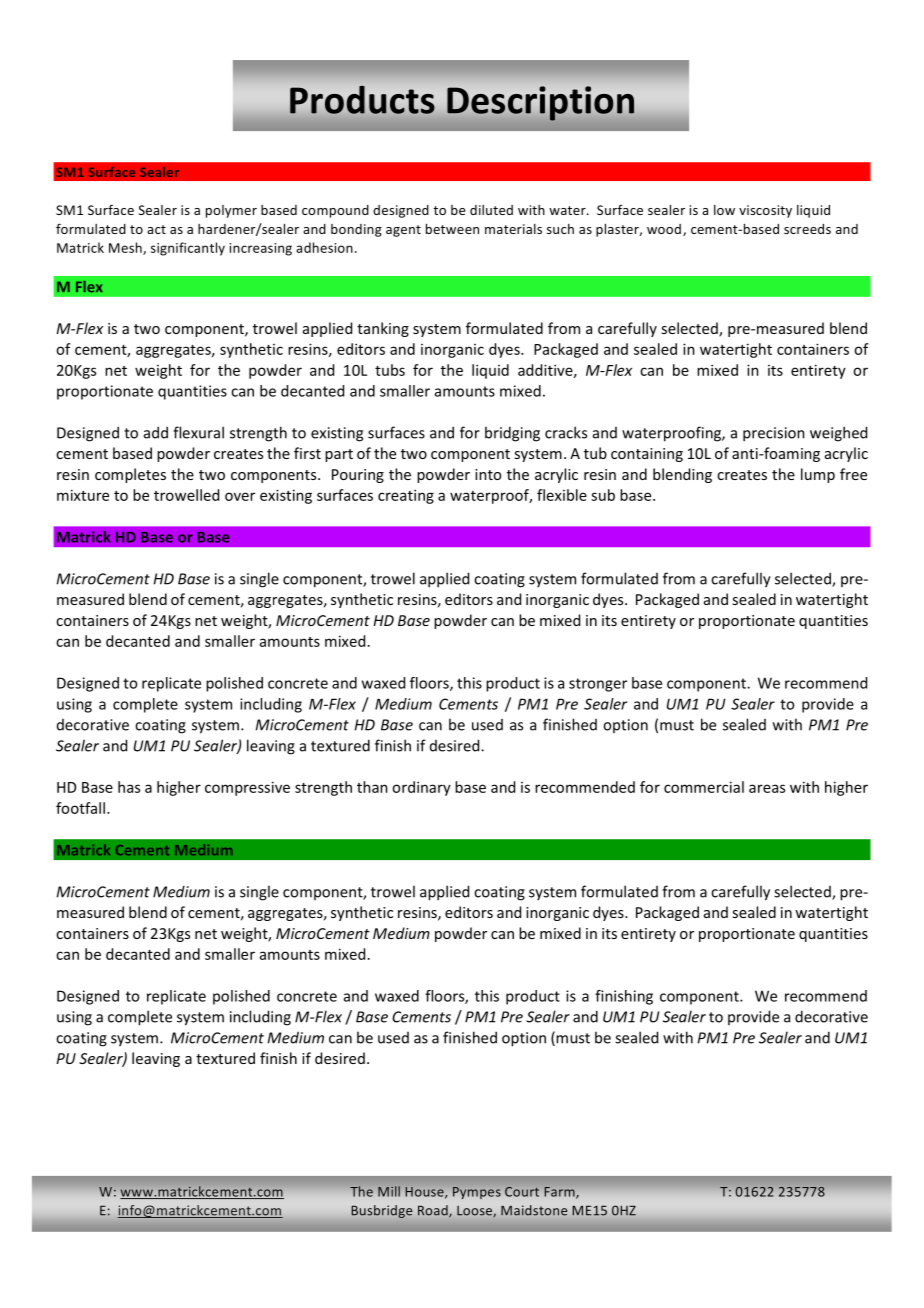  What do you see at coordinates (767, 788) in the page?
I see `areas` at bounding box center [767, 788].
